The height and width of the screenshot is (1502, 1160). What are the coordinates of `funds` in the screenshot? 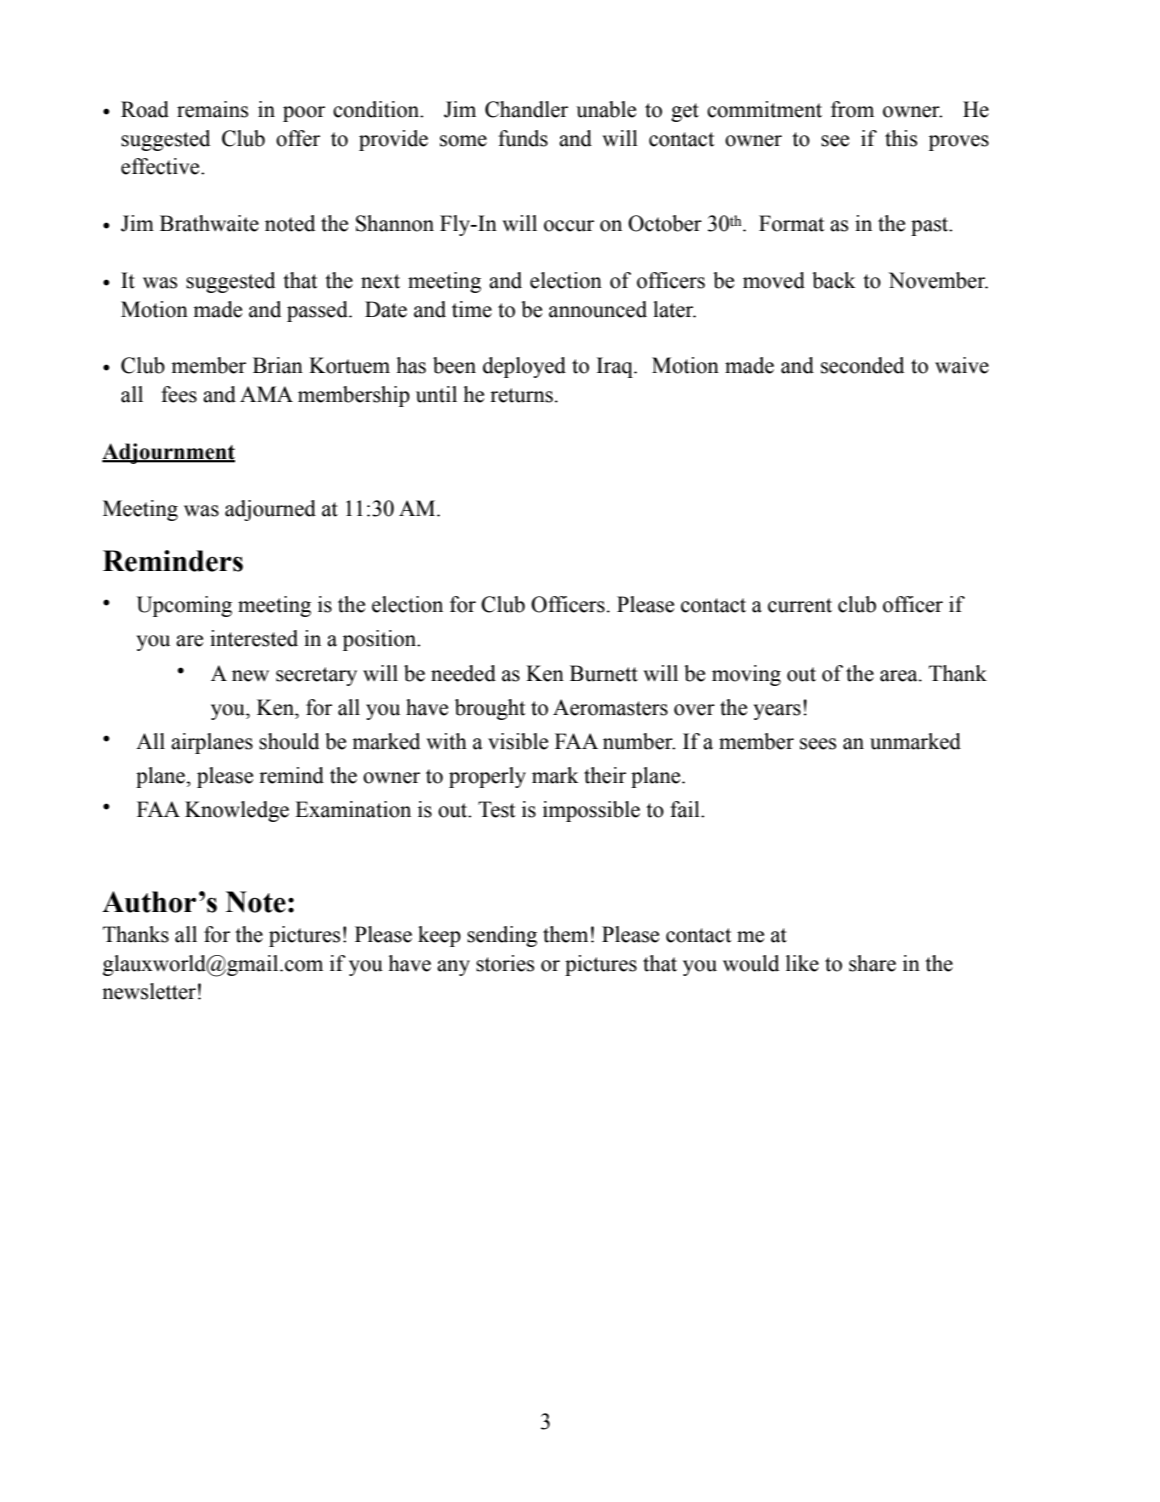 It's located at (523, 138).
